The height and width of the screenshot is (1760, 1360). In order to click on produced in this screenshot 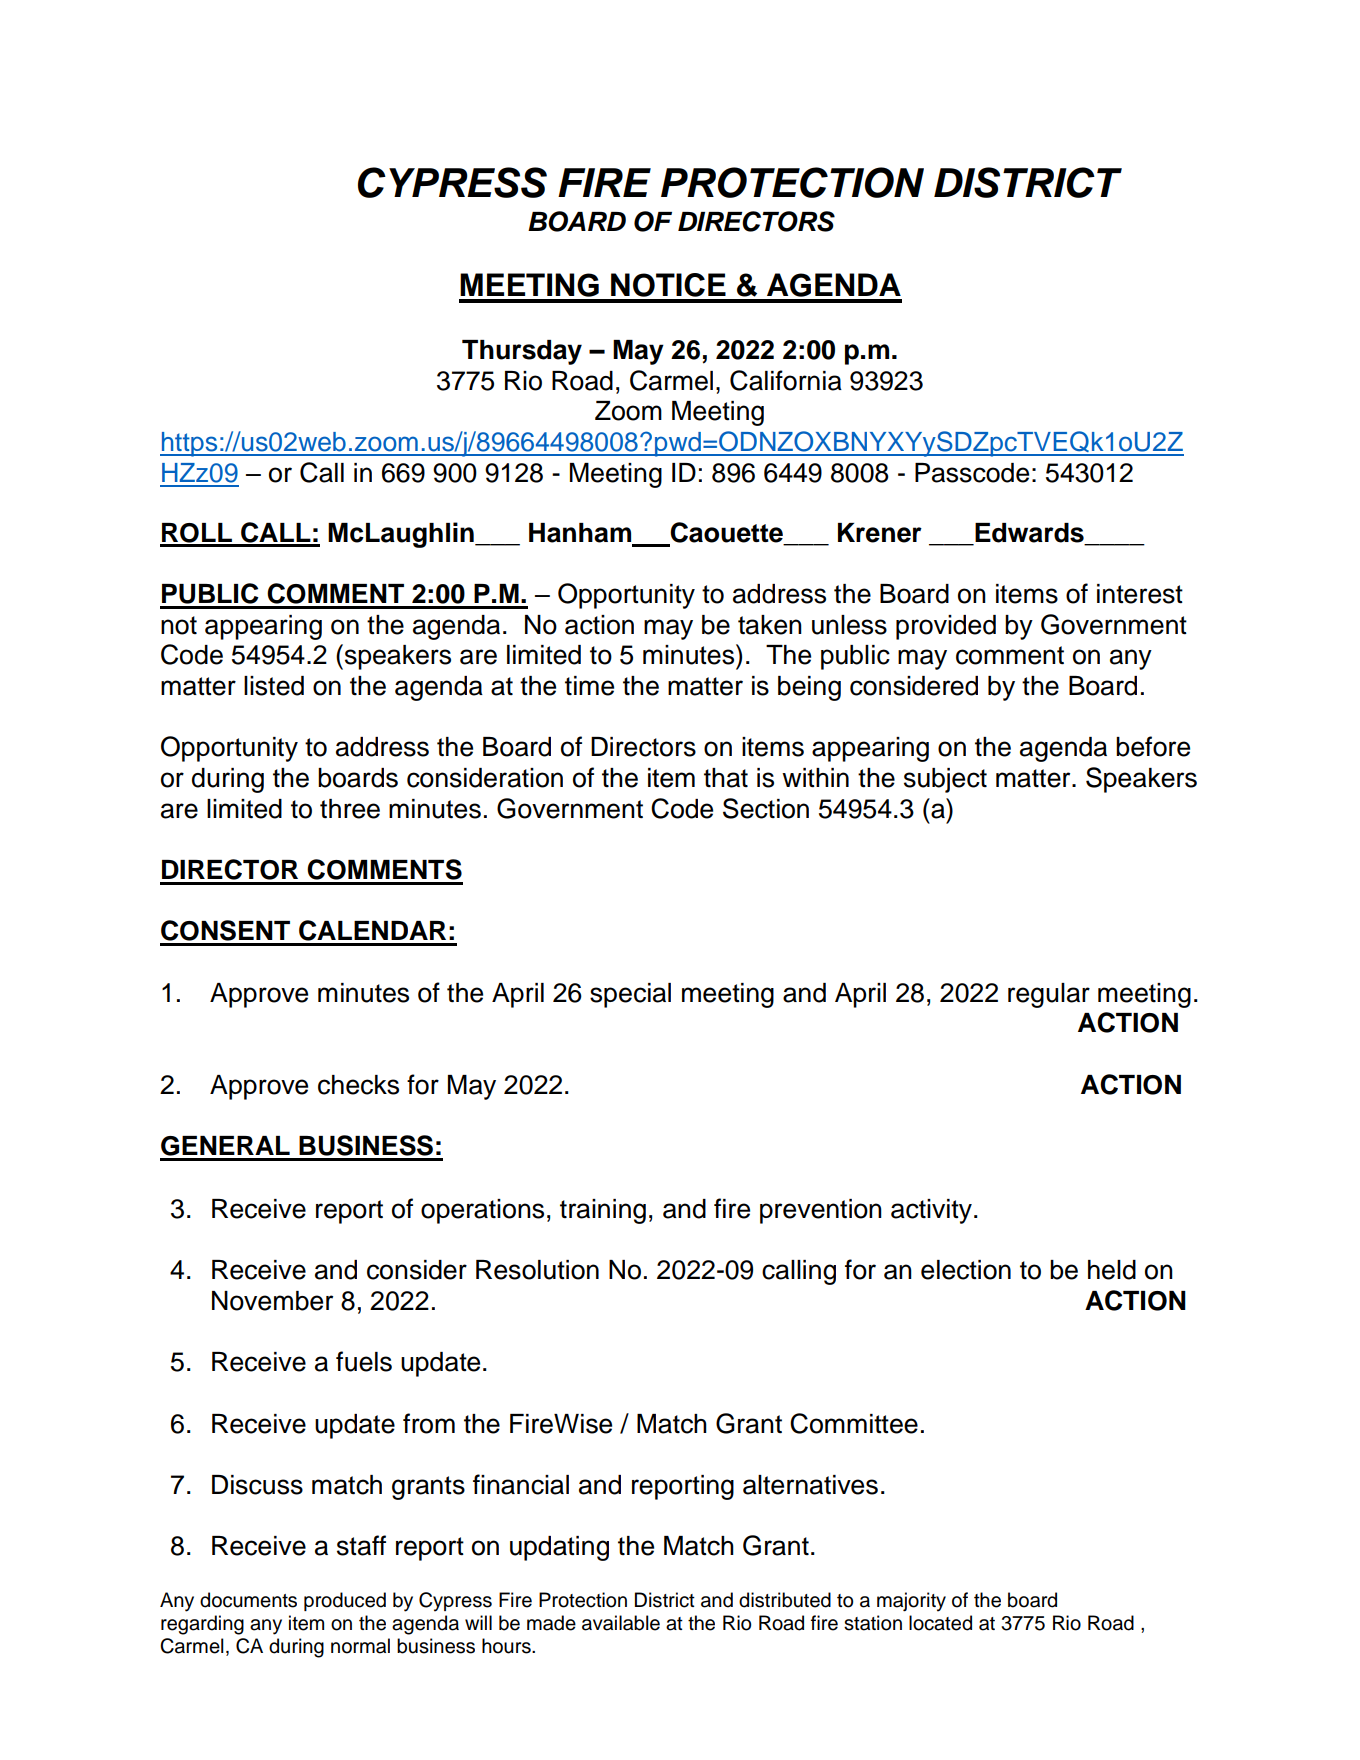, I will do `click(345, 1601)`.
